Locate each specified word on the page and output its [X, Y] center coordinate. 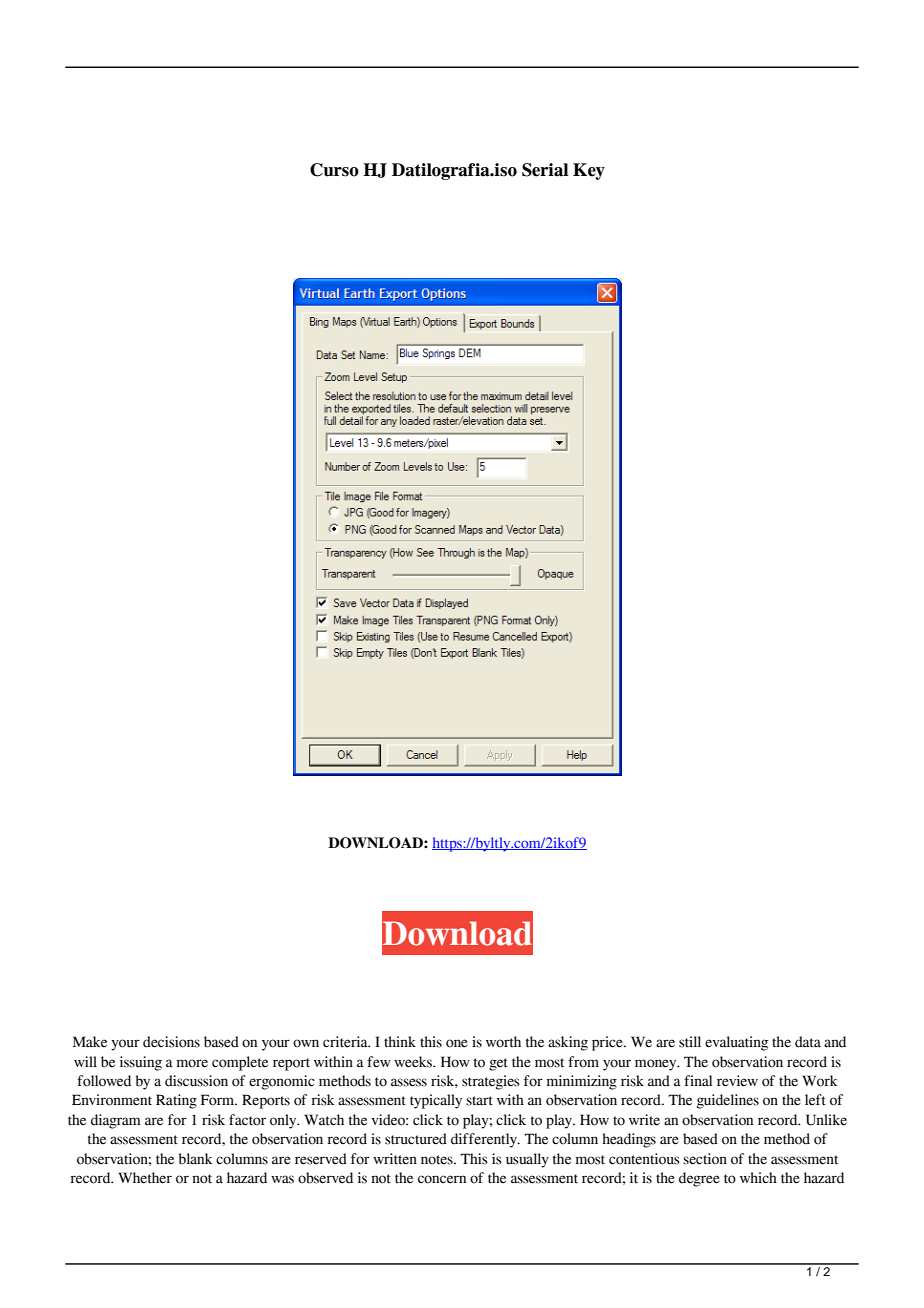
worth [503, 1042]
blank [196, 1159]
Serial [545, 170]
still [690, 1042]
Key [589, 171]
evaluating [736, 1043]
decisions [171, 1042]
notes [438, 1160]
